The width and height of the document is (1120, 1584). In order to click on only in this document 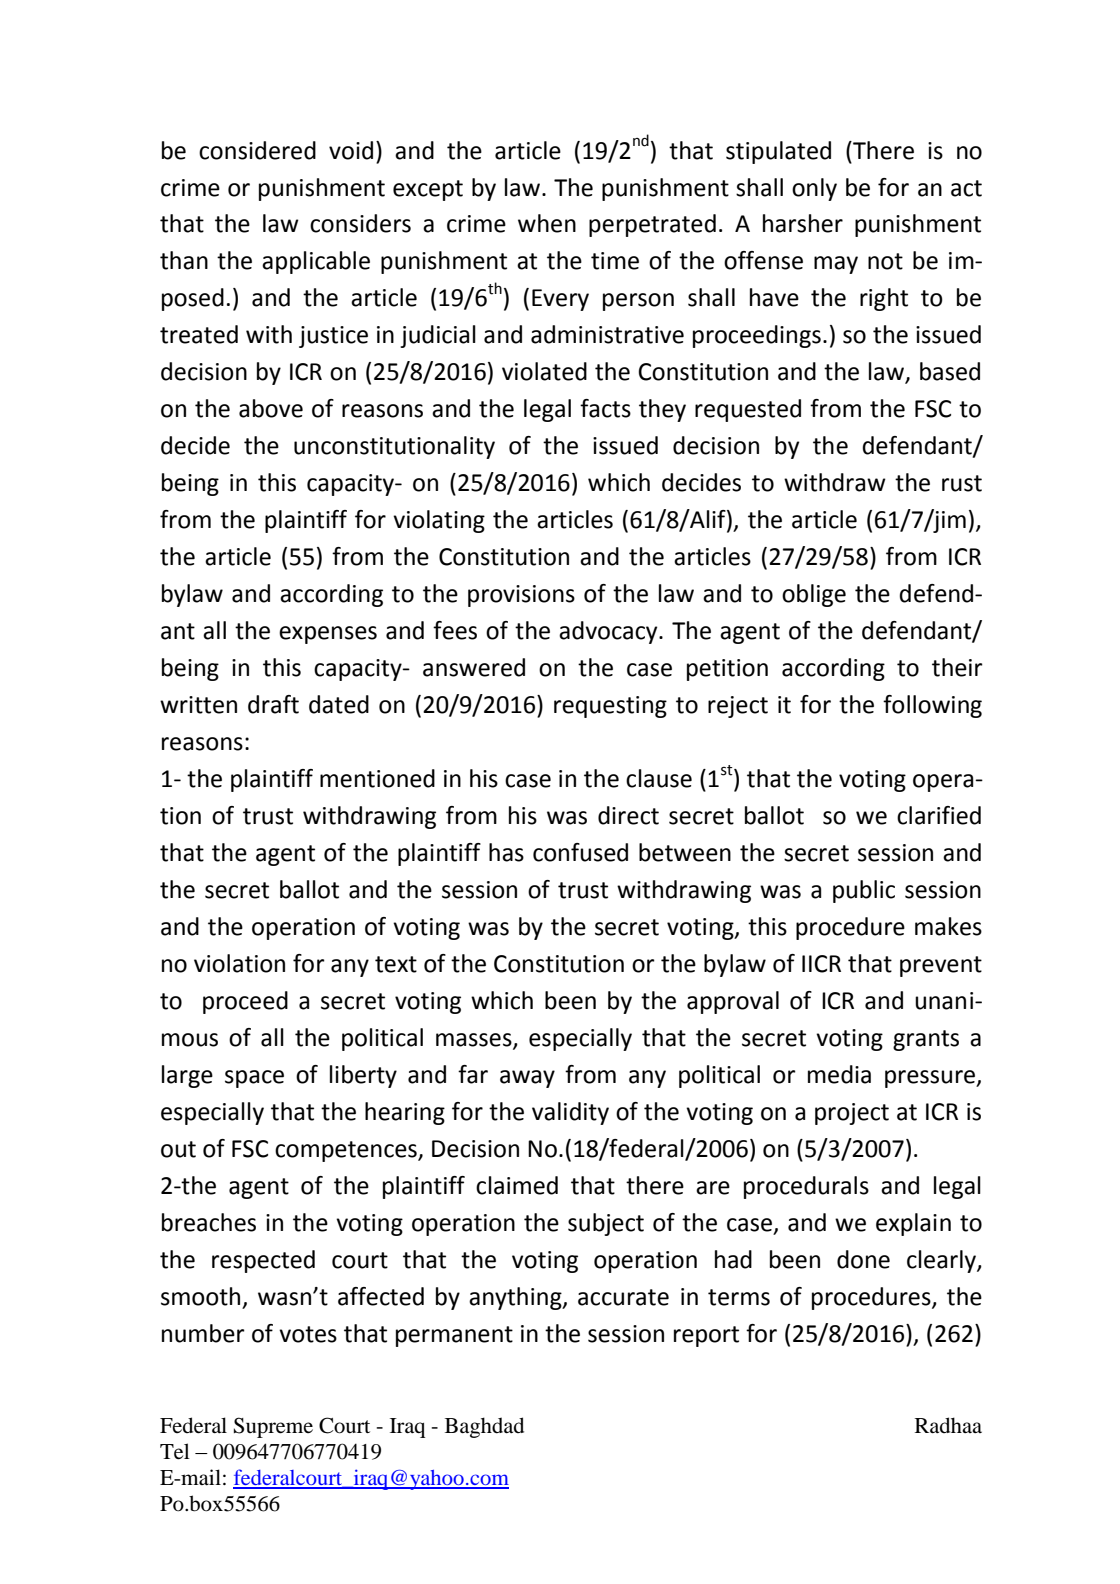, I will do `click(814, 189)`.
